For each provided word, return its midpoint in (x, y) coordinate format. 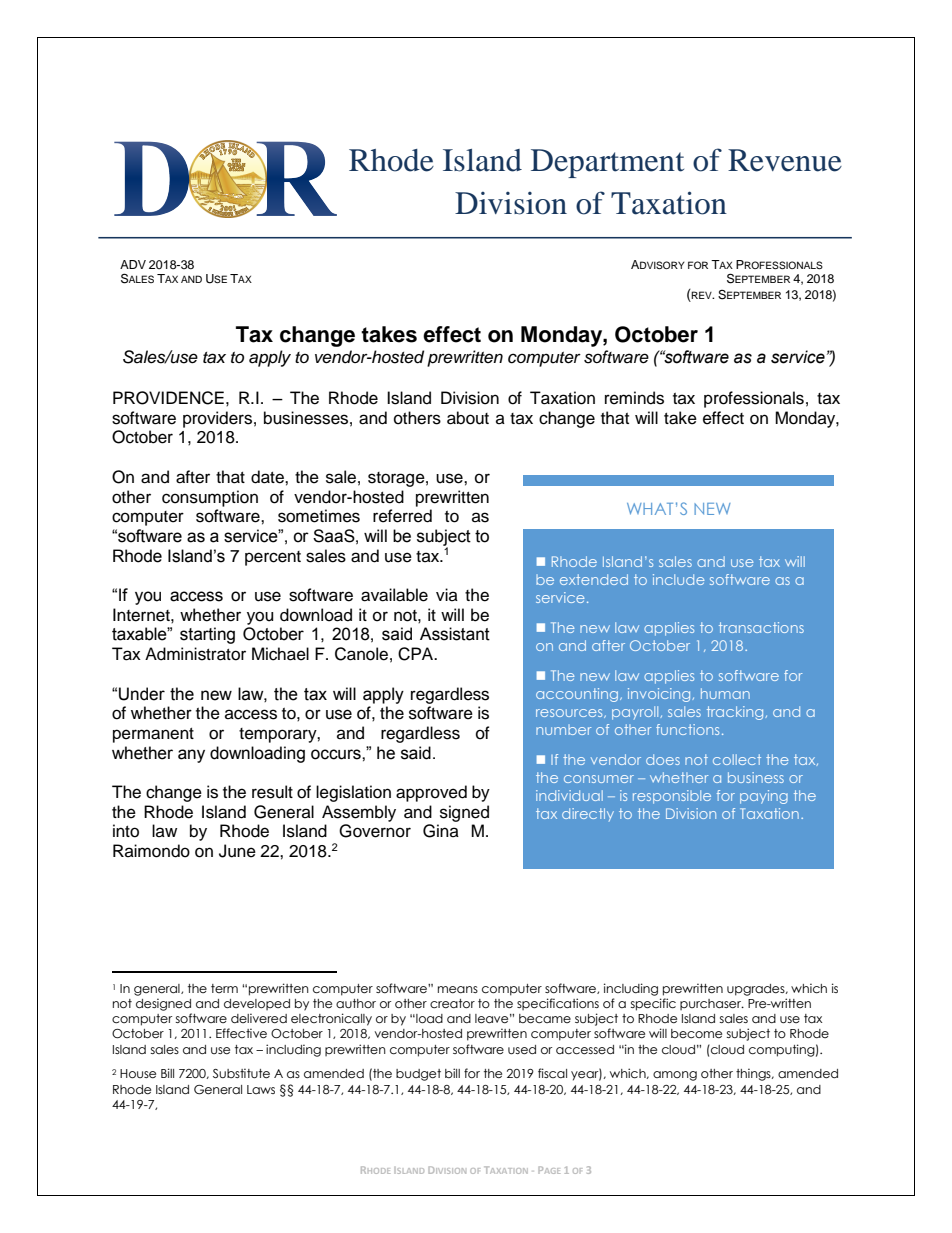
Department (607, 163)
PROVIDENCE (168, 398)
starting (207, 635)
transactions (761, 627)
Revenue (785, 160)
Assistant (455, 634)
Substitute (241, 1073)
